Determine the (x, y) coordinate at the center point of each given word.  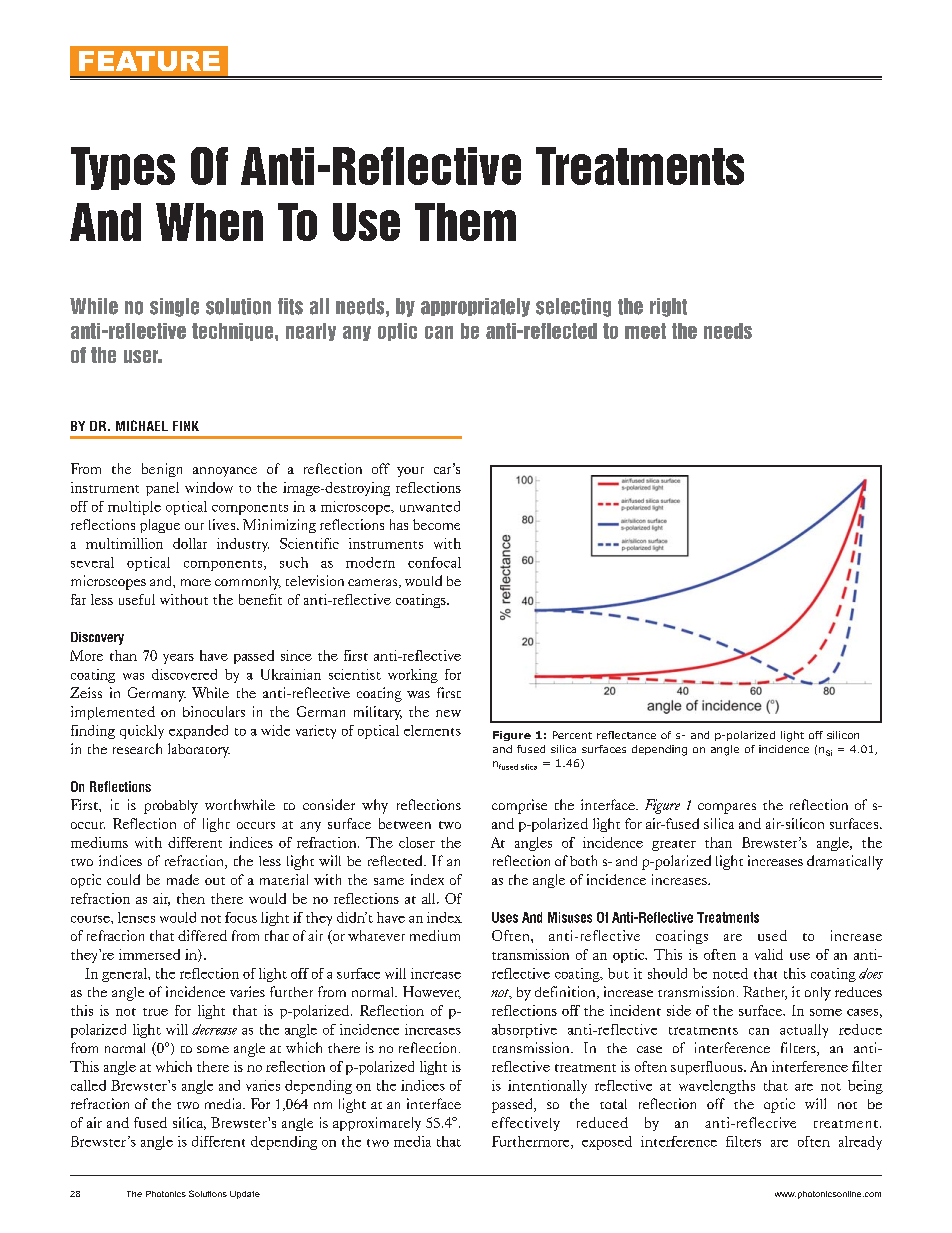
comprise (519, 806)
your (410, 472)
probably (171, 807)
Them (465, 222)
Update (245, 1195)
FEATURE (149, 61)
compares (727, 808)
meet (645, 331)
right (668, 307)
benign (162, 470)
